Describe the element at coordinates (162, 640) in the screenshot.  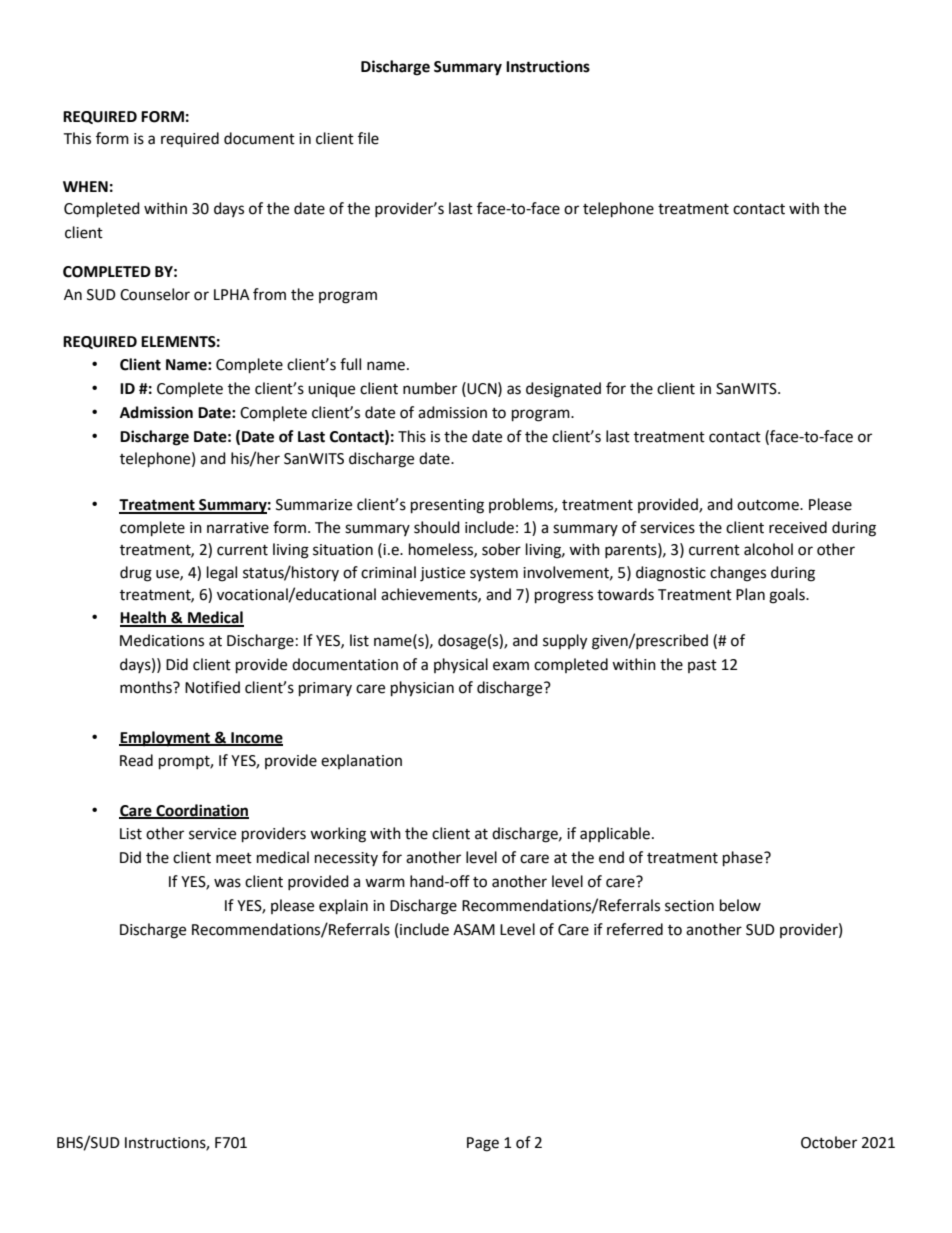
I see `Medications` at that location.
